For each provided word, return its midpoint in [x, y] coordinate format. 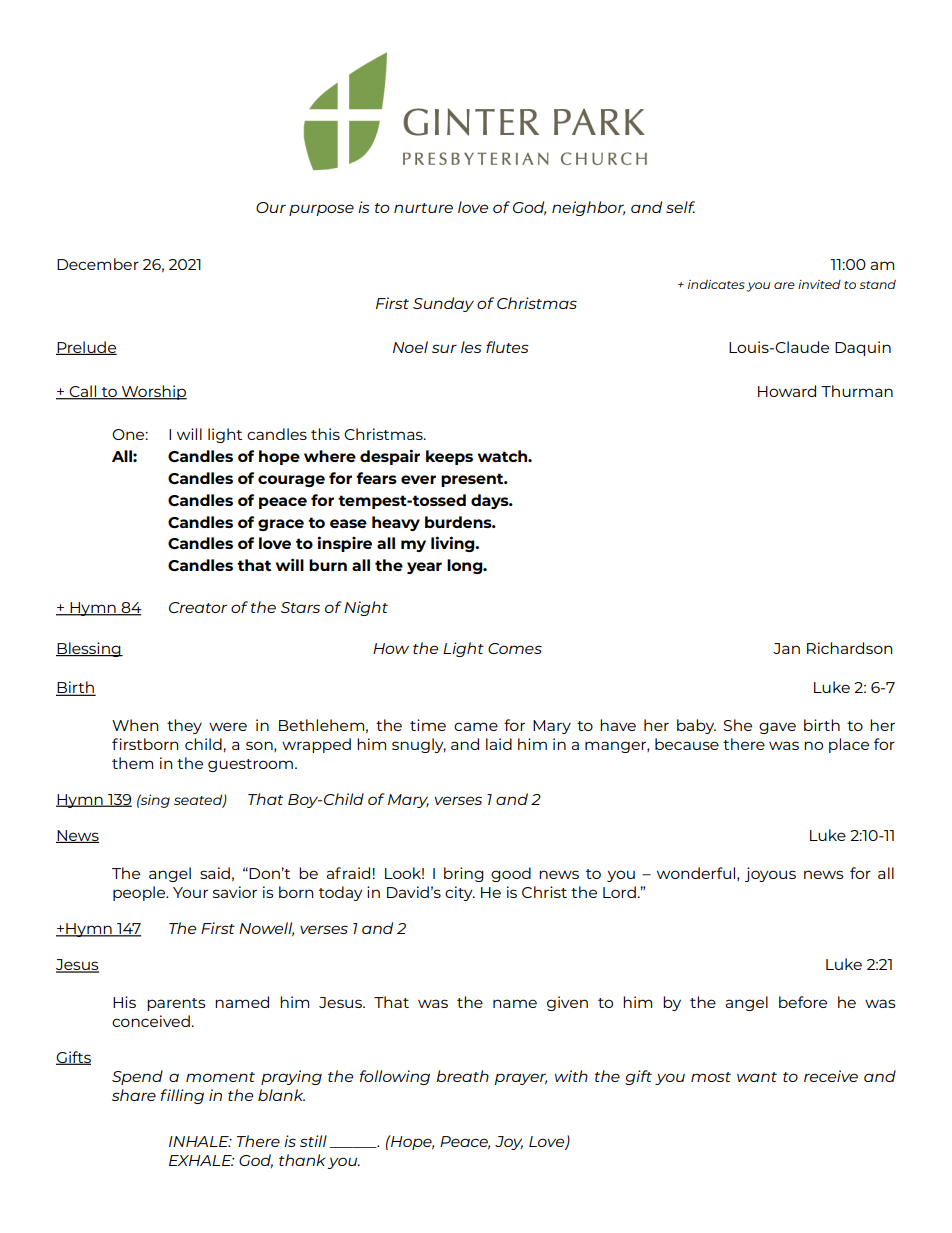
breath [462, 1076]
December [98, 264]
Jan [786, 648]
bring [464, 874]
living [454, 544]
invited [819, 284]
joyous [770, 874]
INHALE [200, 1141]
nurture [423, 208]
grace [281, 525]
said [215, 873]
